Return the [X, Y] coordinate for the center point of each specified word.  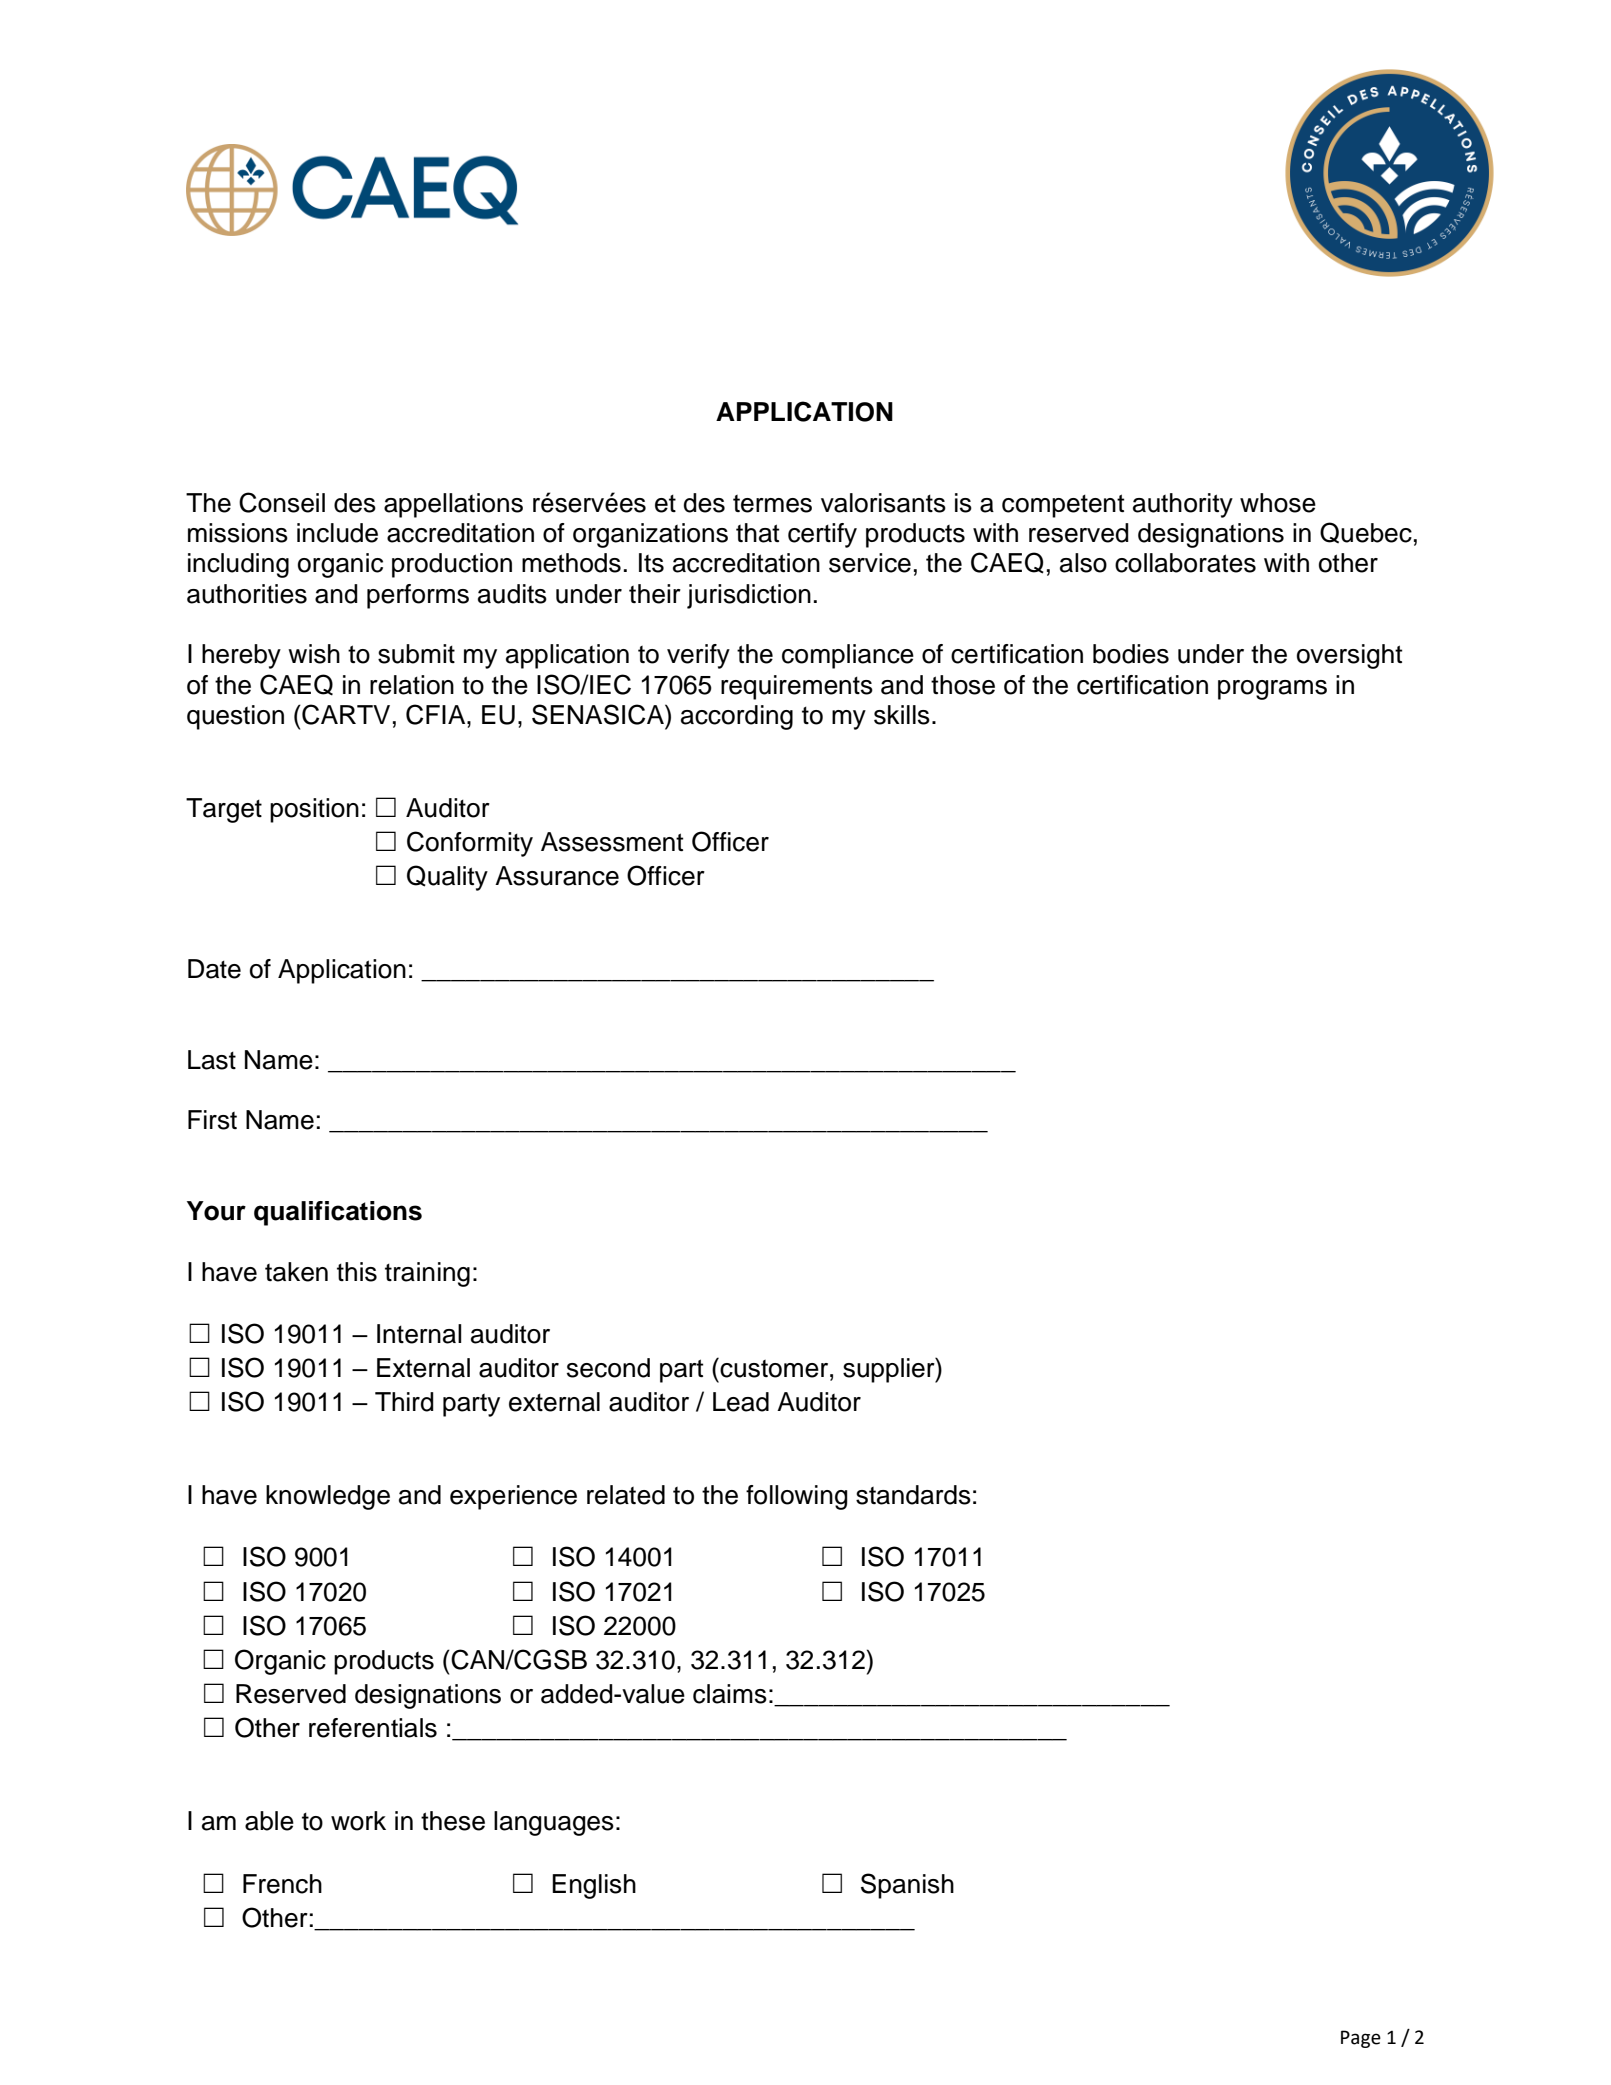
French [282, 1884]
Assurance [557, 876]
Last [212, 1060]
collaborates [1185, 563]
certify [822, 535]
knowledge [328, 1497]
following [797, 1497]
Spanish [907, 1886]
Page [1361, 2039]
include [337, 533]
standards [913, 1495]
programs [1272, 690]
